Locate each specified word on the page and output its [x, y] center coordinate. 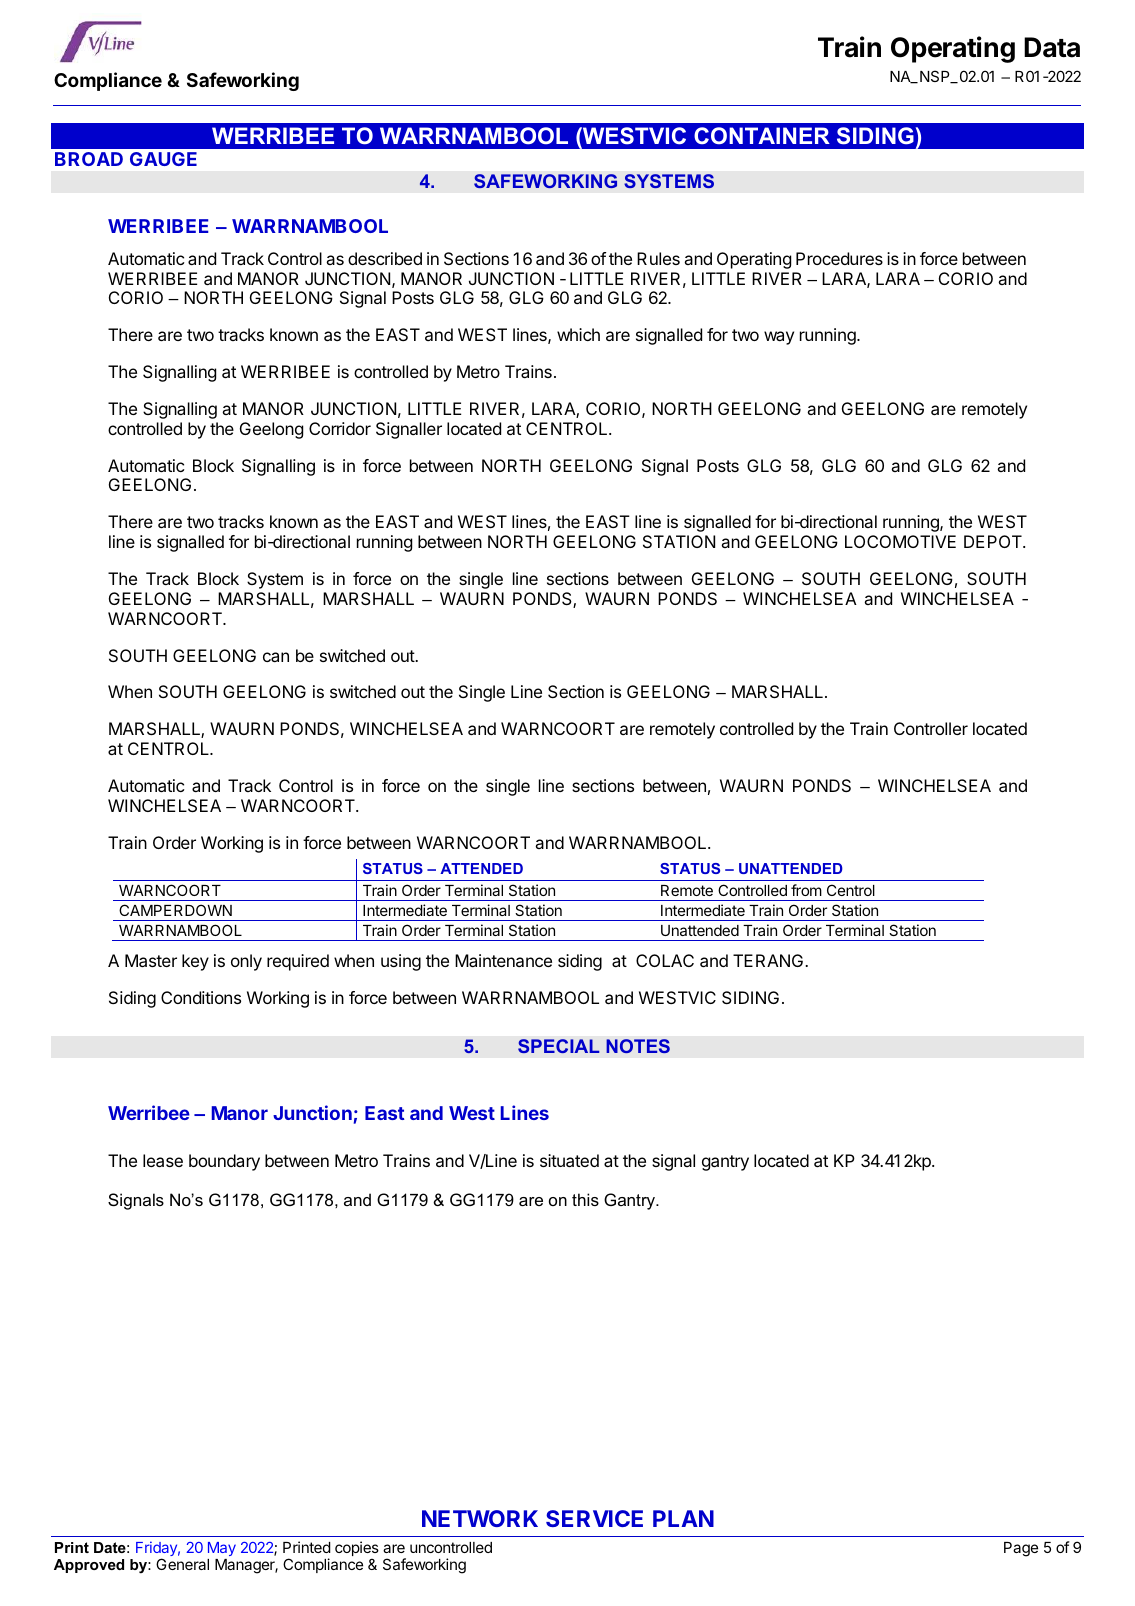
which [578, 334]
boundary [224, 1162]
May [222, 1549]
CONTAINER [762, 135]
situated [569, 1160]
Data [1052, 47]
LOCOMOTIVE [900, 541]
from [806, 890]
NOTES [638, 1046]
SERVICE [594, 1518]
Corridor [340, 428]
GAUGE [163, 159]
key [195, 962]
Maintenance [503, 960]
